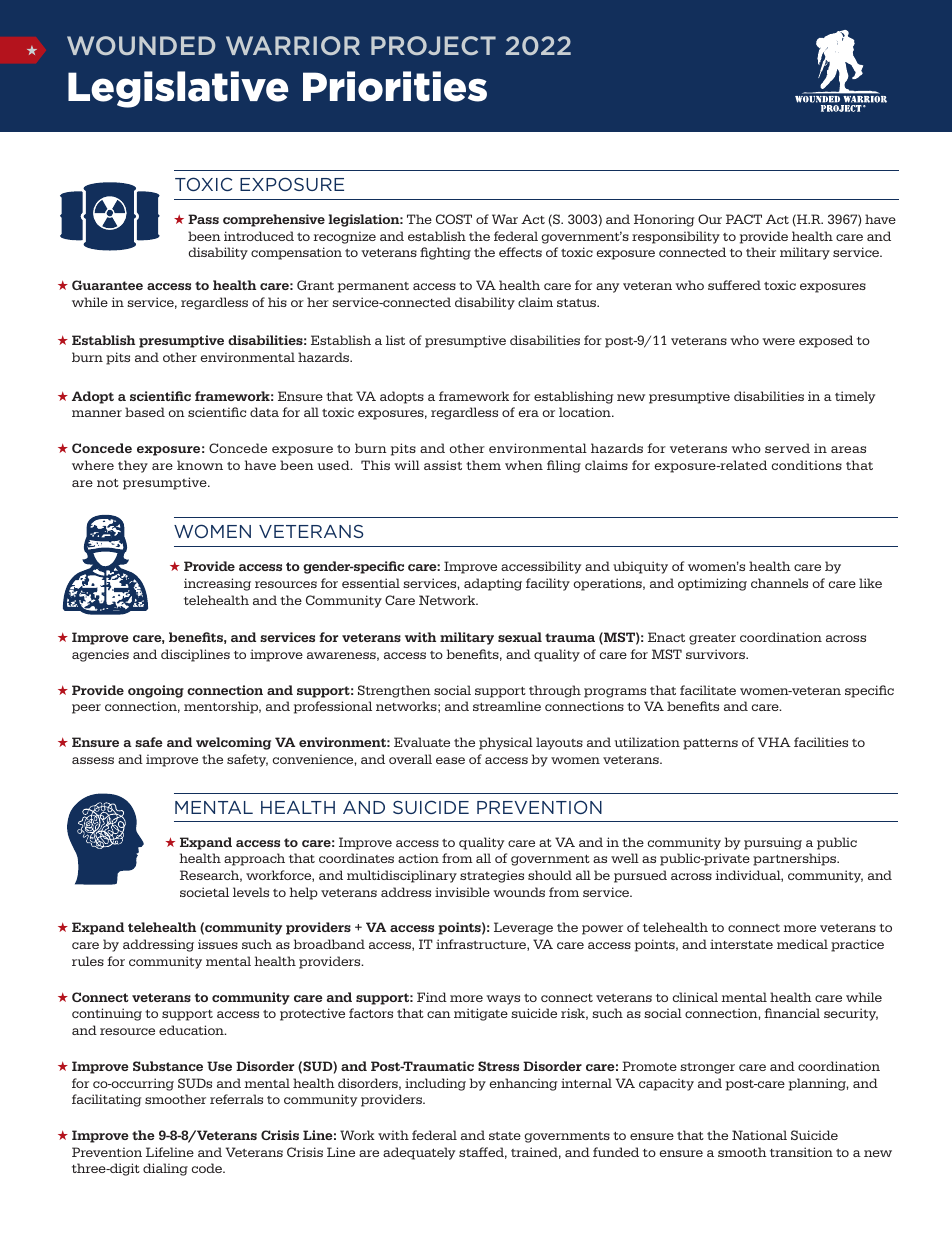 The image size is (952, 1233). Describe the element at coordinates (492, 876) in the image. I see `strategies` at that location.
